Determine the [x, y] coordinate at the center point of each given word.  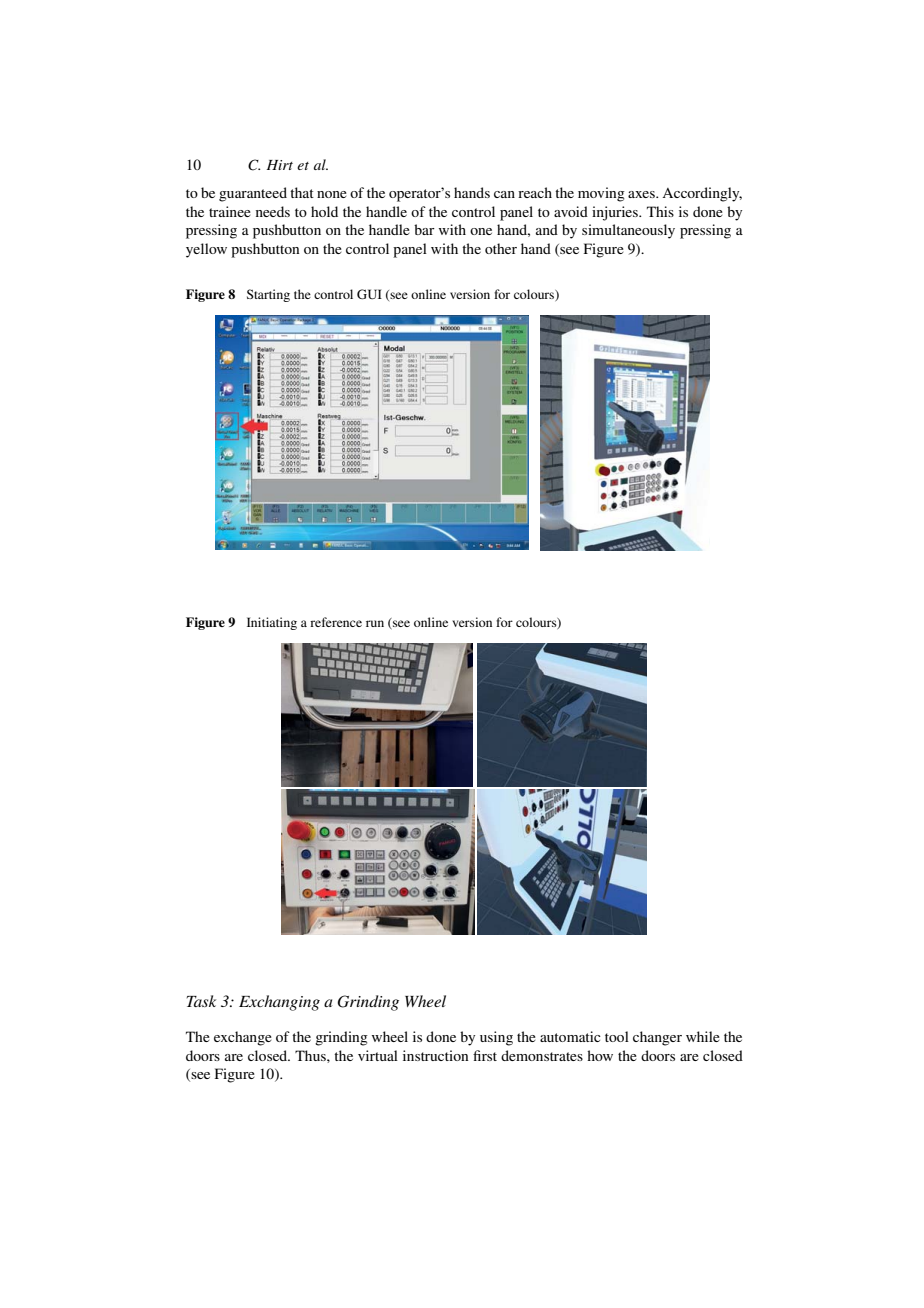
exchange [243, 1038]
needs [273, 211]
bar [424, 229]
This [660, 211]
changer [657, 1038]
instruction [435, 1055]
